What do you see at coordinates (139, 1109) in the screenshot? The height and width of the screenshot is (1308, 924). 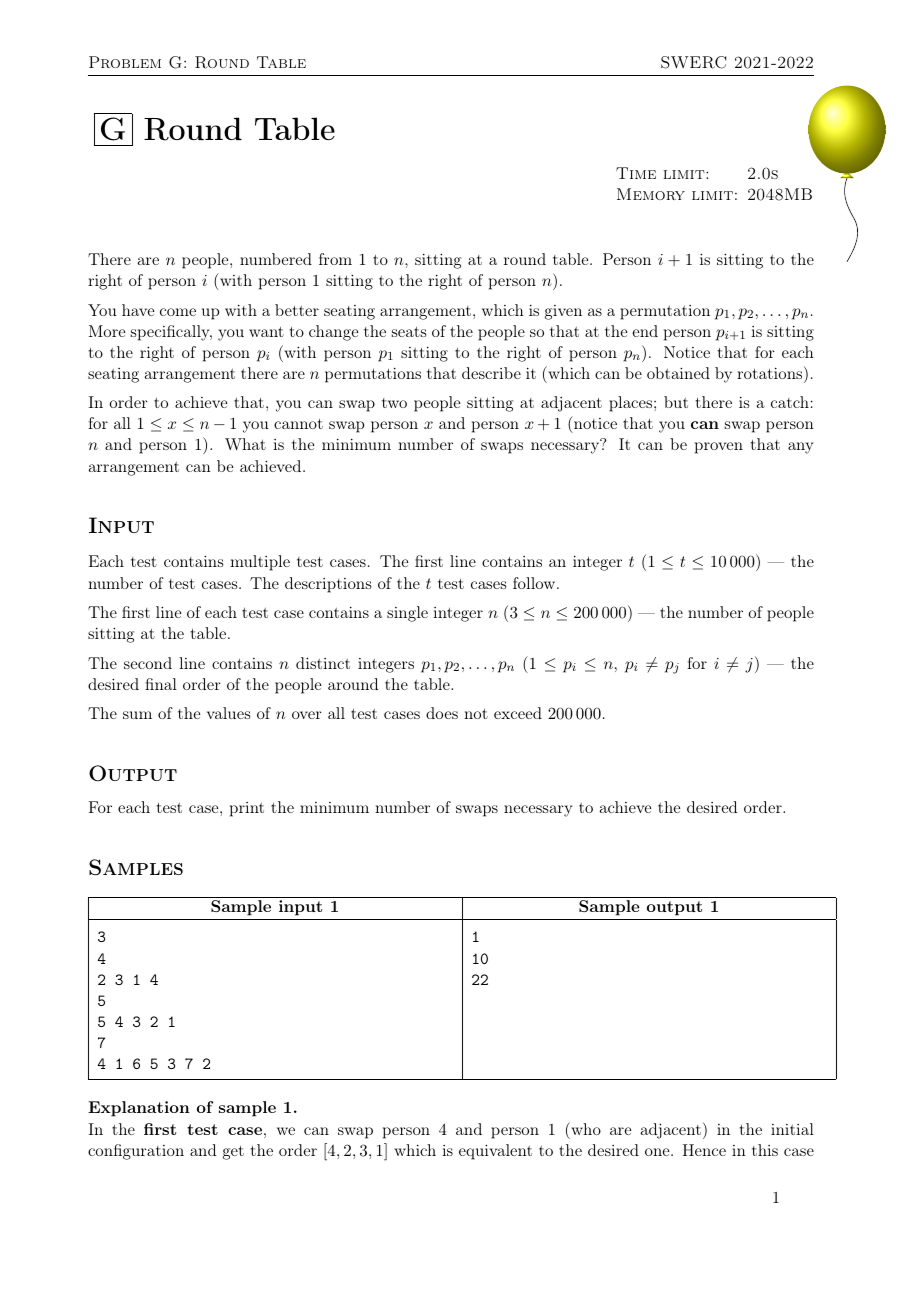 I see `Explanation` at bounding box center [139, 1109].
